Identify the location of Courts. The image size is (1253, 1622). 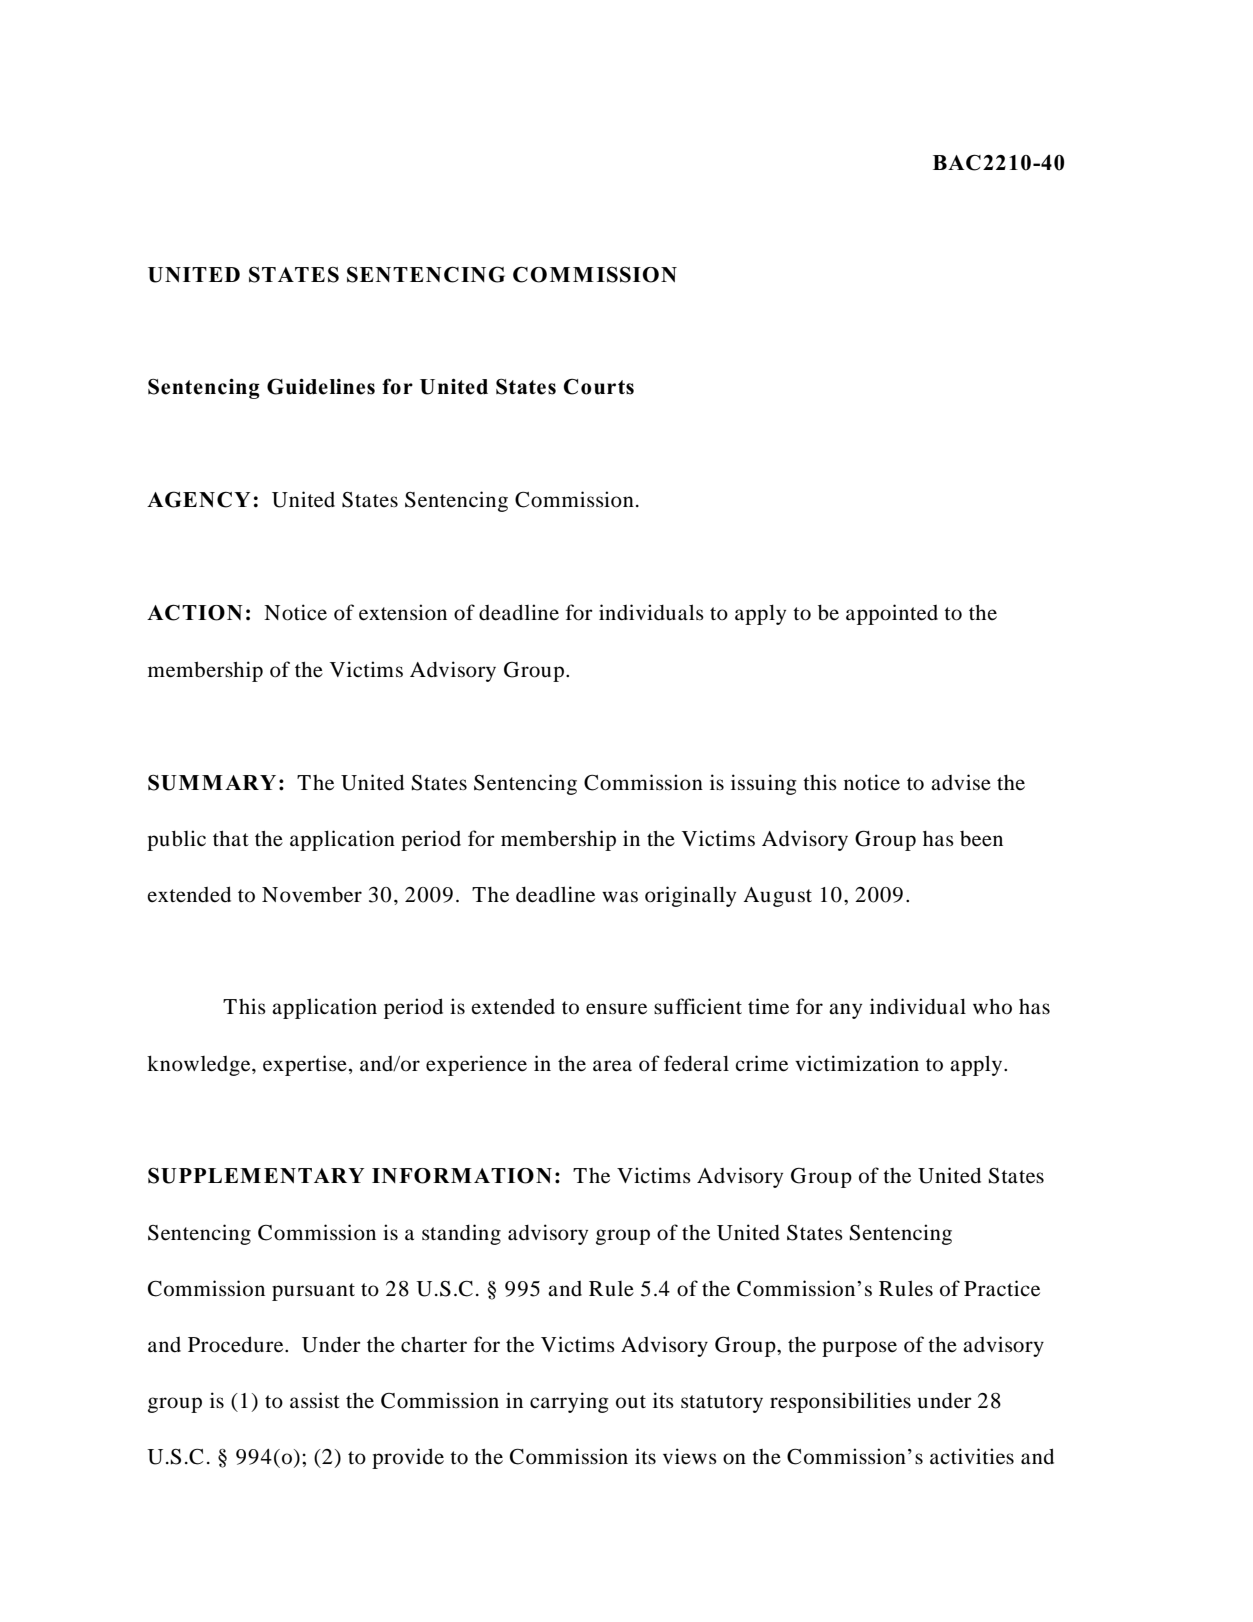
(598, 387).
